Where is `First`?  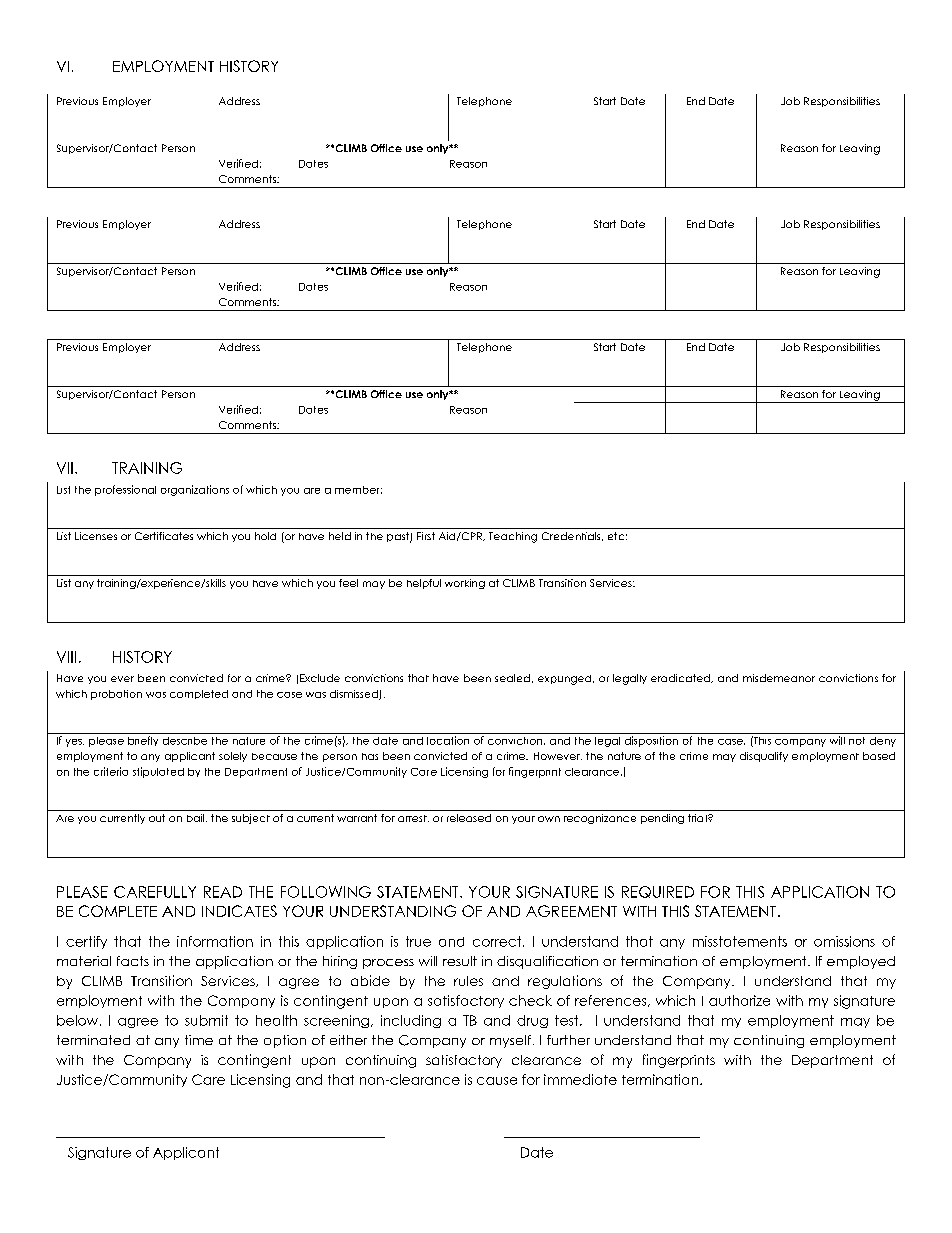 First is located at coordinates (426, 536).
